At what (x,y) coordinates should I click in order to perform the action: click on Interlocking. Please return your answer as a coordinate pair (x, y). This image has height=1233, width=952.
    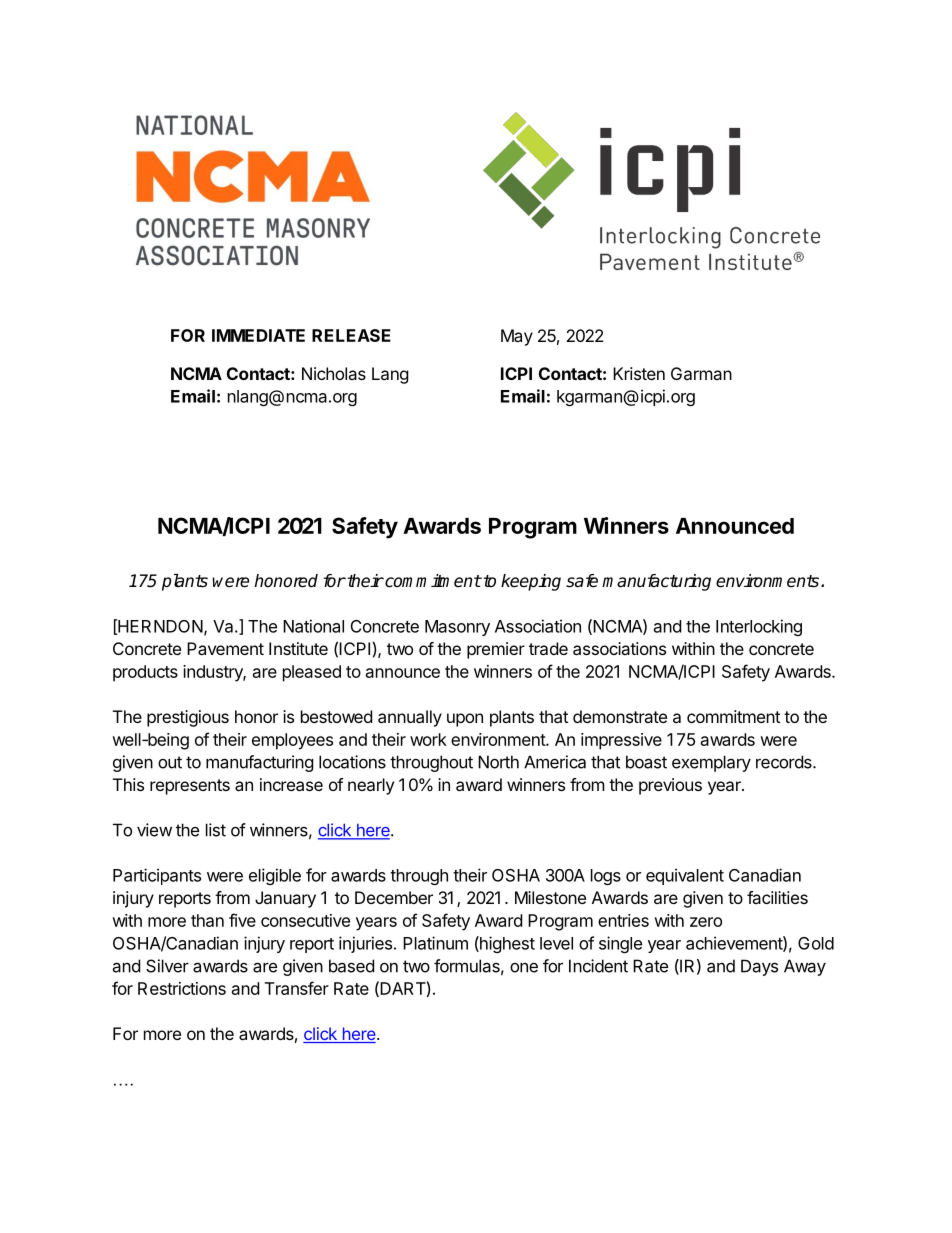
    Looking at the image, I should click on (759, 627).
